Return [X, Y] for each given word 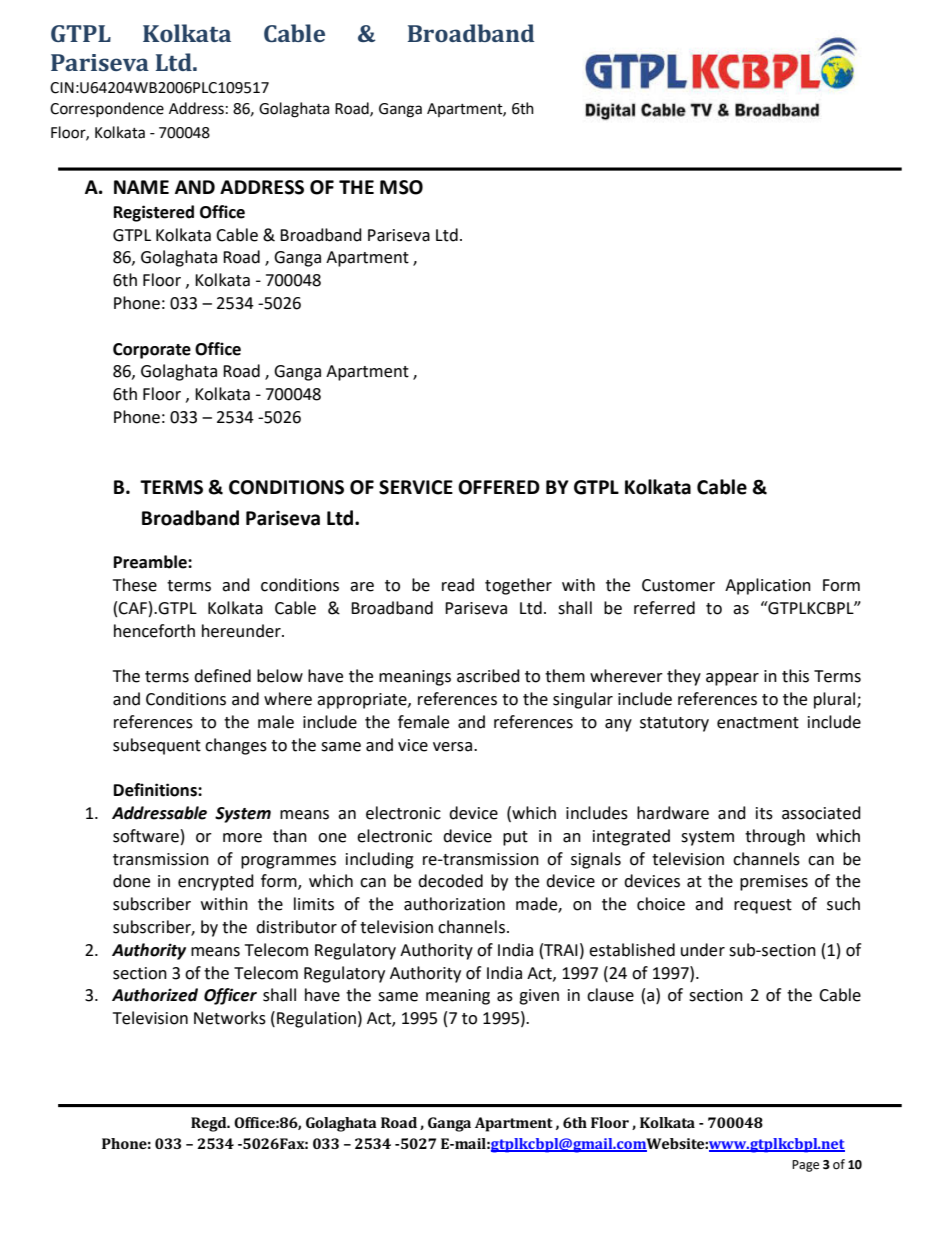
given [539, 997]
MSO [401, 187]
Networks [230, 1018]
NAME [141, 187]
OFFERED [499, 487]
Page [805, 1166]
